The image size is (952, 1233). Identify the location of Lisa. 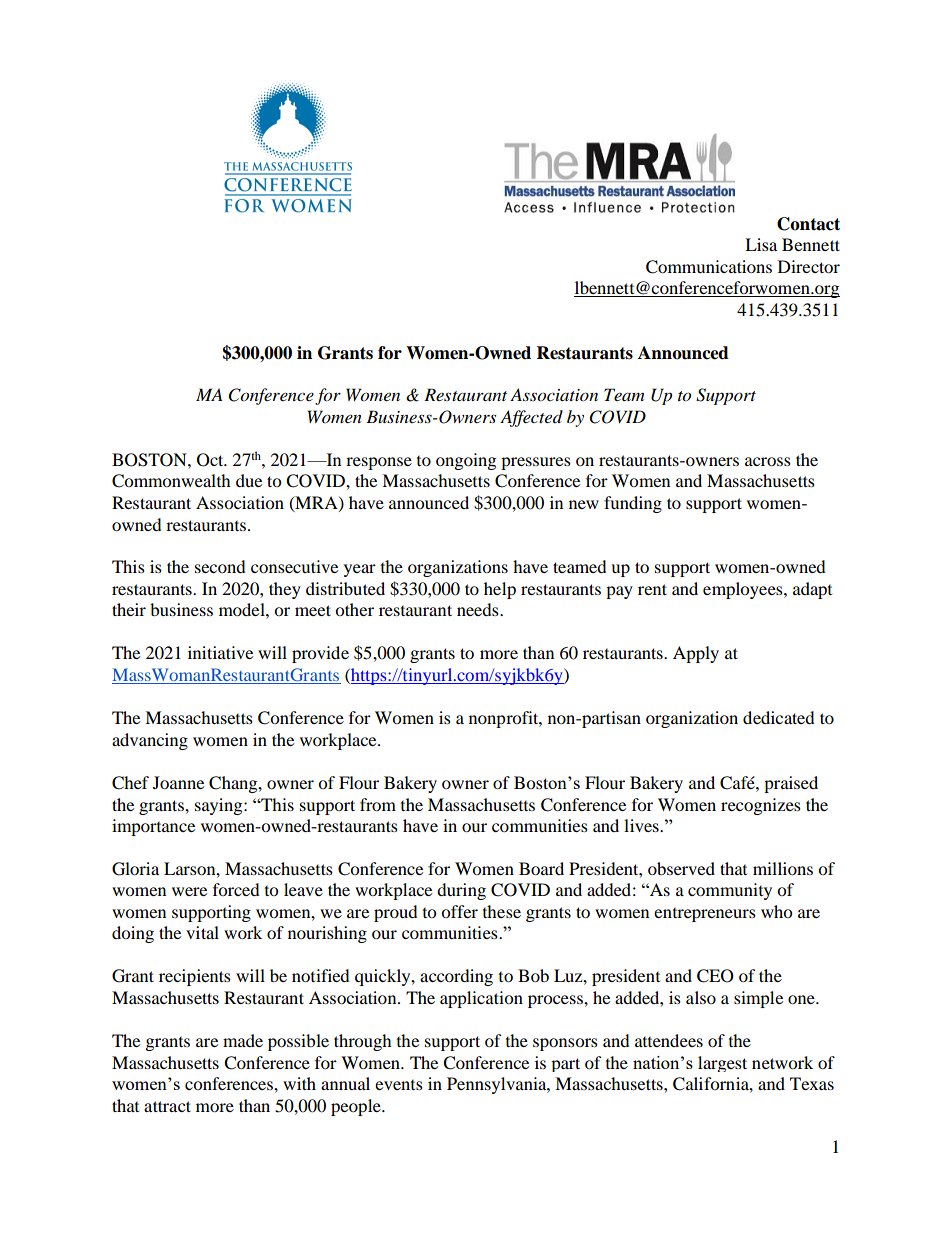
(761, 244).
